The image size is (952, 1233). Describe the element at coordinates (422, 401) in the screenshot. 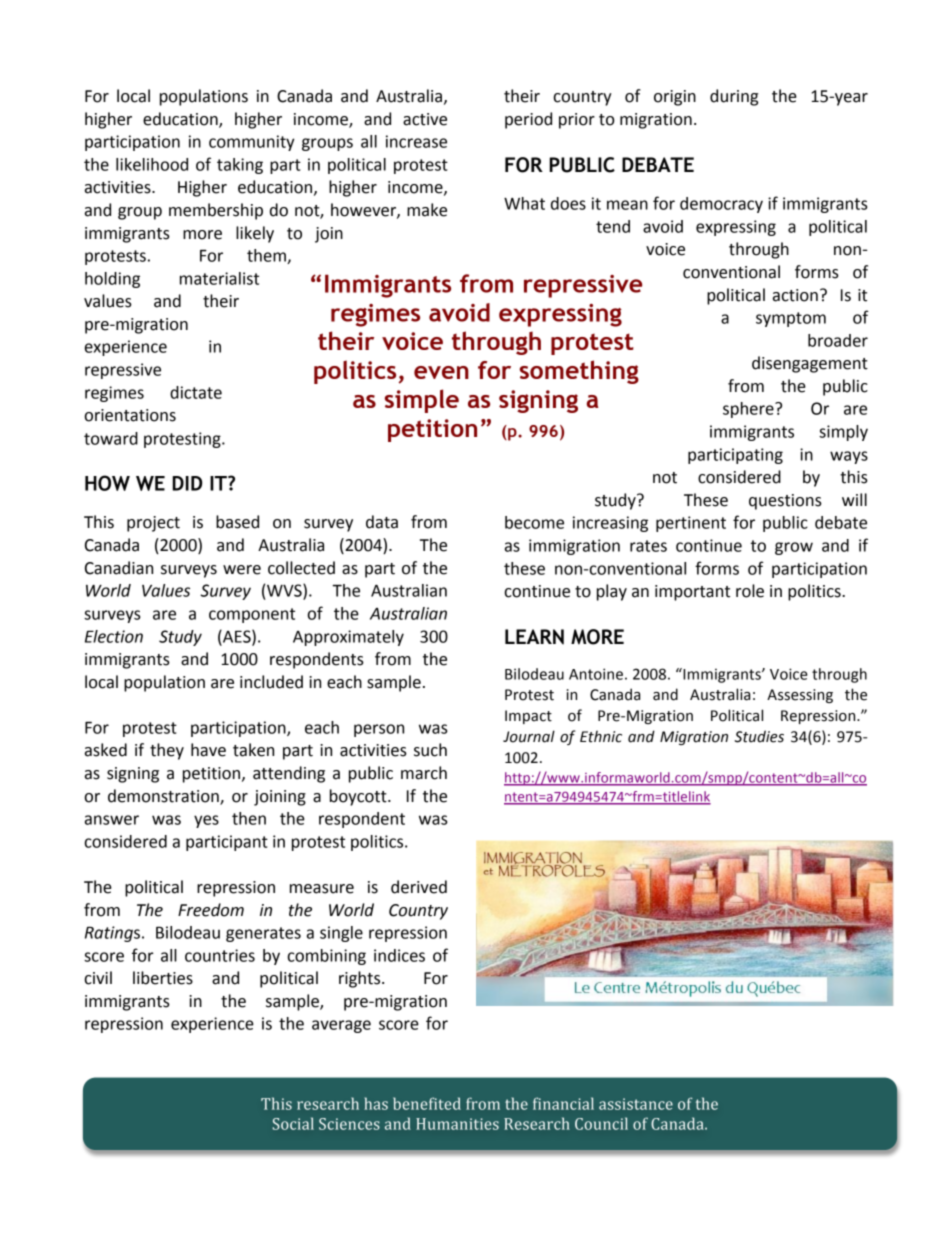

I see `simple` at that location.
